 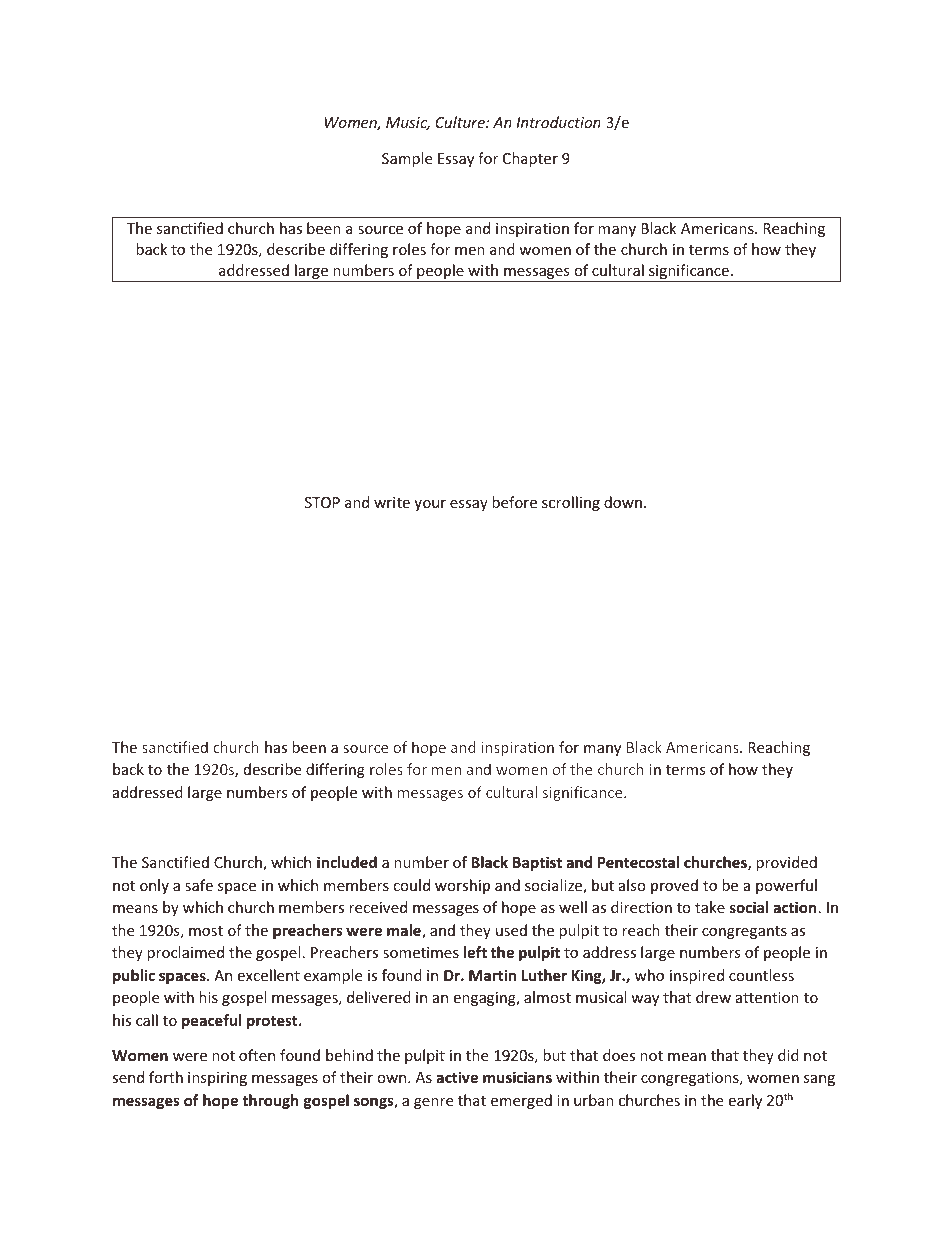 What do you see at coordinates (461, 122) in the document?
I see `Culture` at bounding box center [461, 122].
